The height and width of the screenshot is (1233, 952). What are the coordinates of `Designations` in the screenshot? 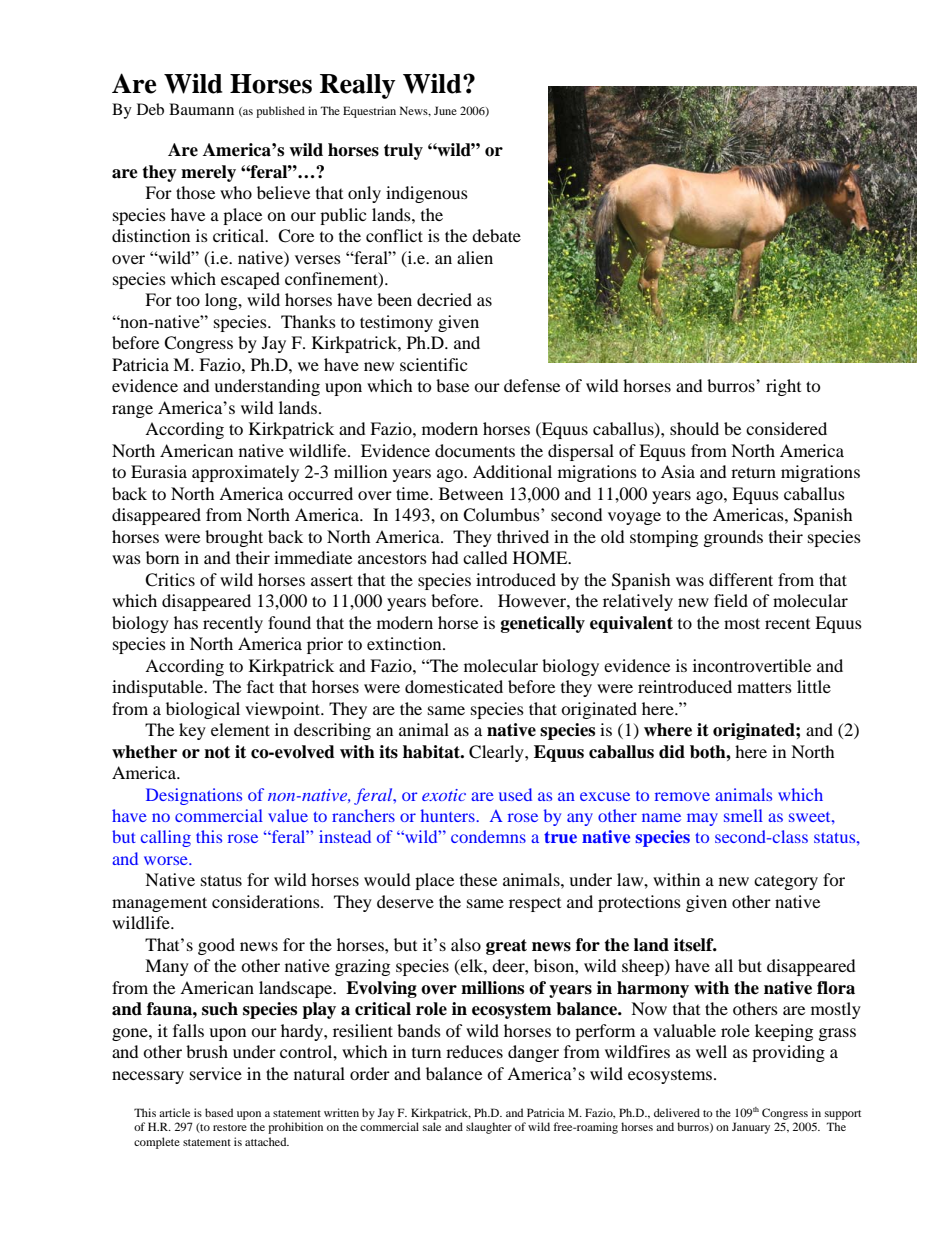 It's located at (194, 796).
